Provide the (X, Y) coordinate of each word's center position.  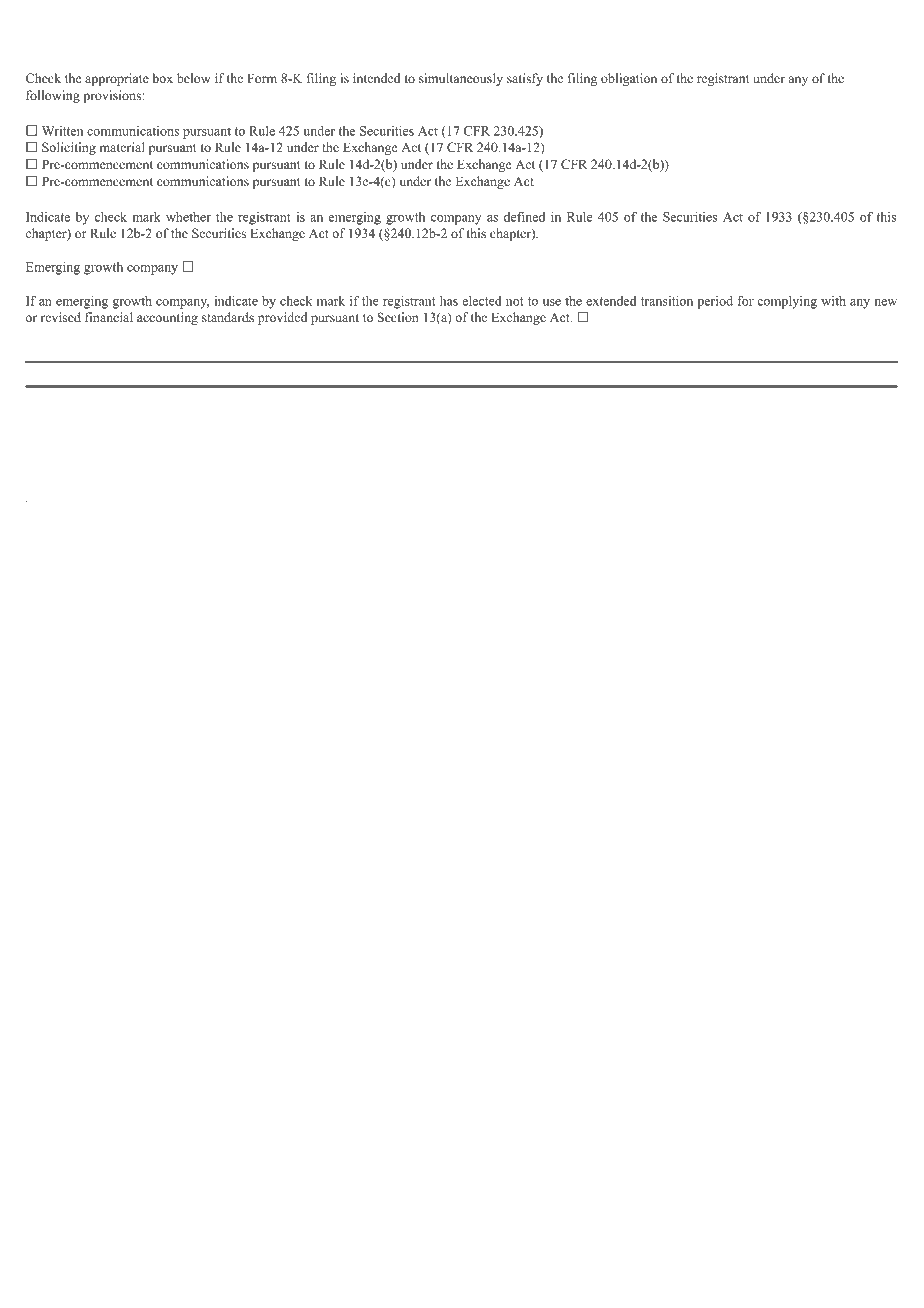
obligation (629, 79)
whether (188, 217)
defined (524, 217)
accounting (167, 318)
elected (481, 301)
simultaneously (461, 79)
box (163, 78)
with (833, 301)
